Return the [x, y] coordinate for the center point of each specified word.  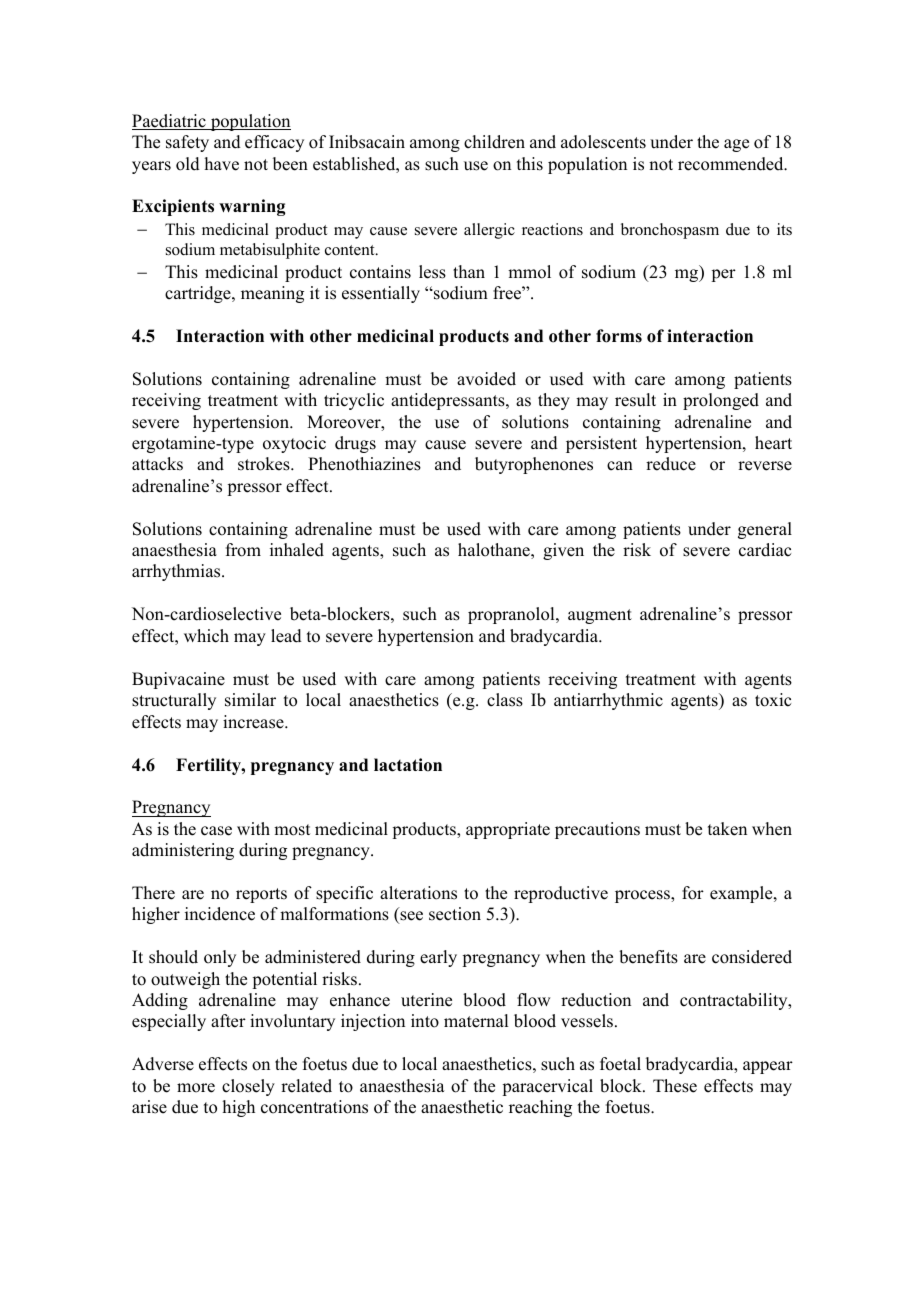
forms [619, 336]
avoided [486, 379]
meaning [272, 294]
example [742, 894]
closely [248, 1087]
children [494, 142]
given [563, 551]
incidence [220, 914]
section [455, 914]
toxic [773, 700]
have [222, 164]
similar [250, 700]
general [765, 530]
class [505, 700]
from [243, 550]
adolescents [603, 142]
